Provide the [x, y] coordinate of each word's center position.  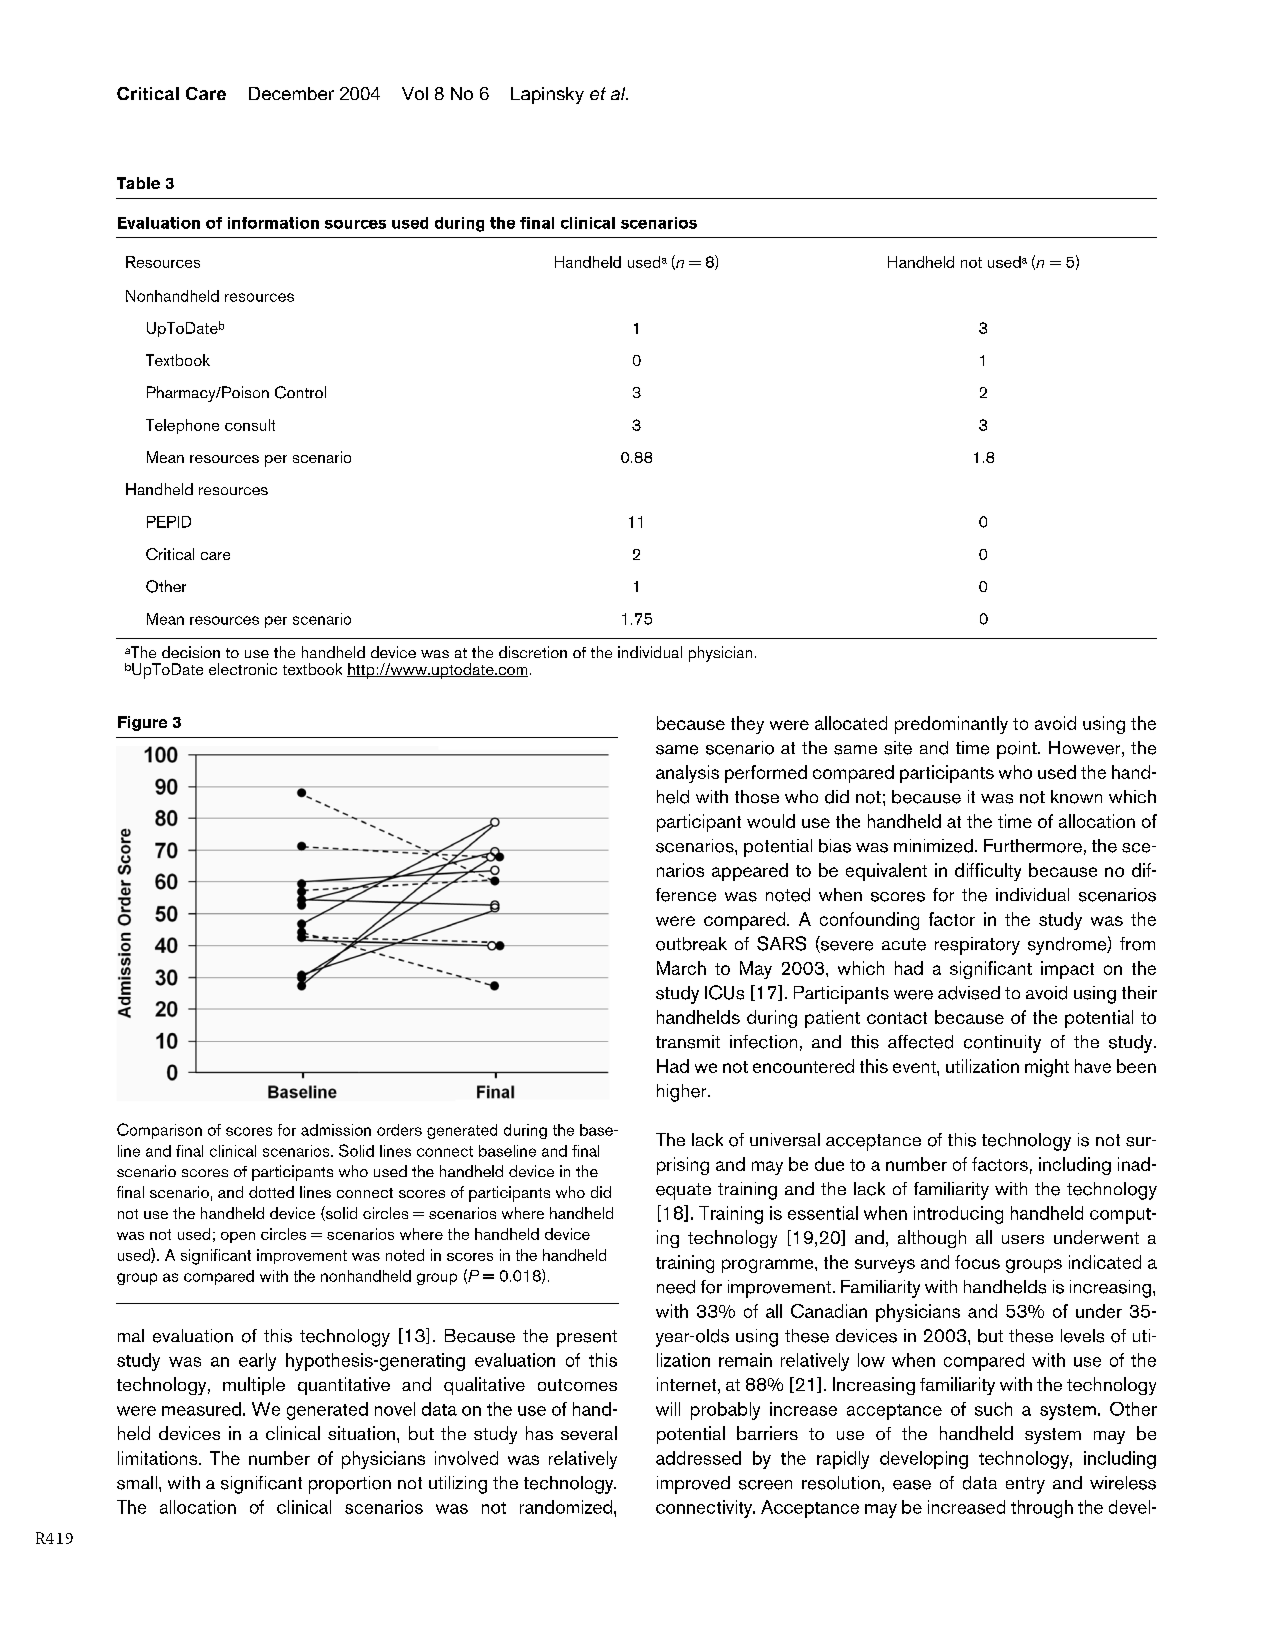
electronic [243, 669]
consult [250, 425]
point [1018, 750]
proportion [350, 1485]
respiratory [977, 946]
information [273, 223]
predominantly [951, 725]
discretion [533, 652]
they [747, 725]
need [676, 1287]
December [291, 93]
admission [336, 1130]
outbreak [691, 944]
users [1023, 1239]
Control [300, 392]
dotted [271, 1192]
